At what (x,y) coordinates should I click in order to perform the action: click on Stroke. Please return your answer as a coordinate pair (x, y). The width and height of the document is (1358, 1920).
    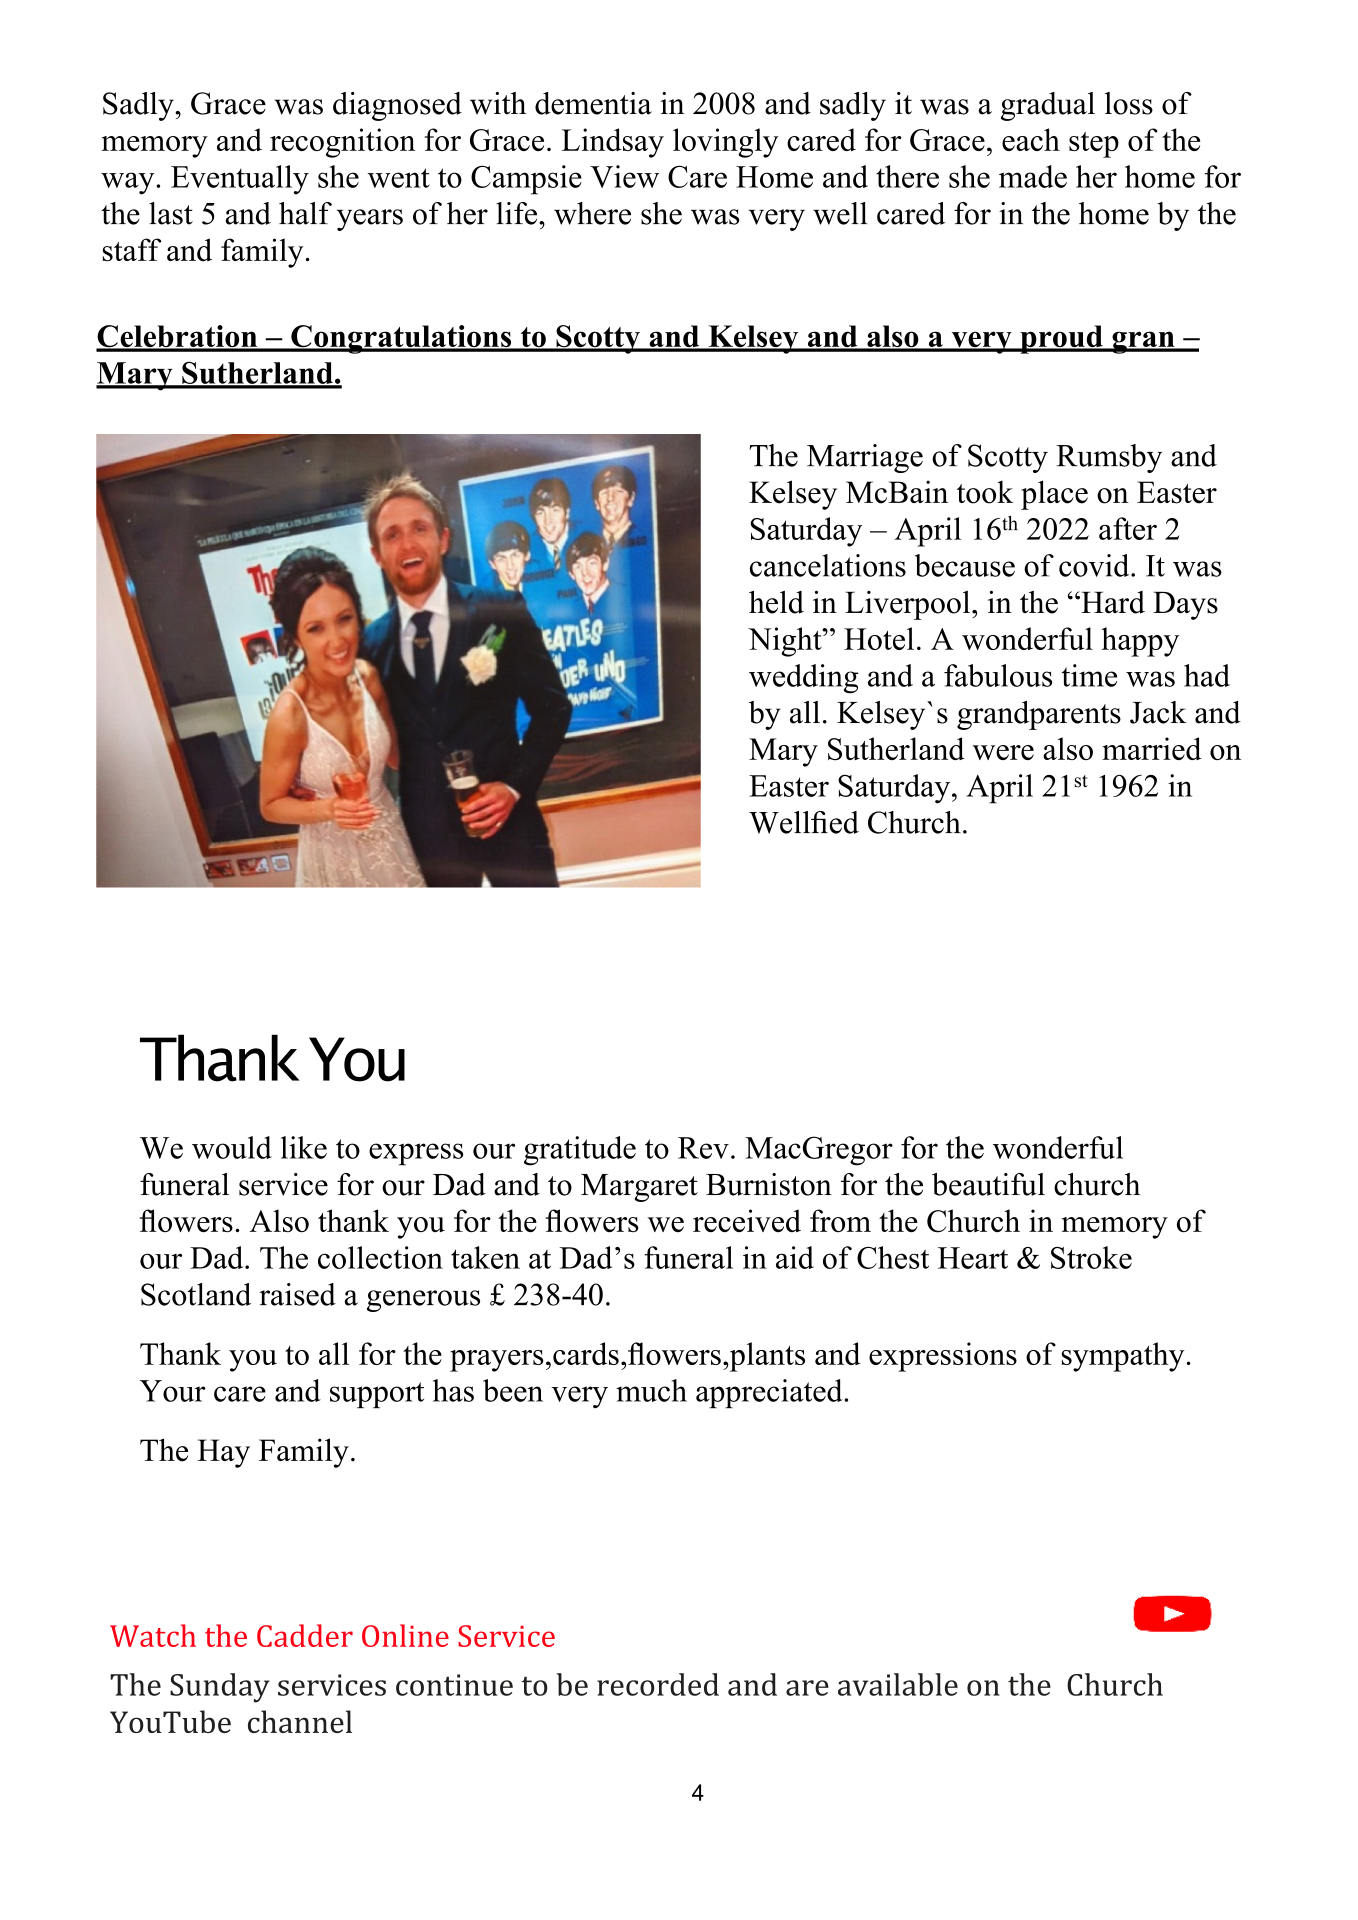
    Looking at the image, I should click on (1091, 1257).
